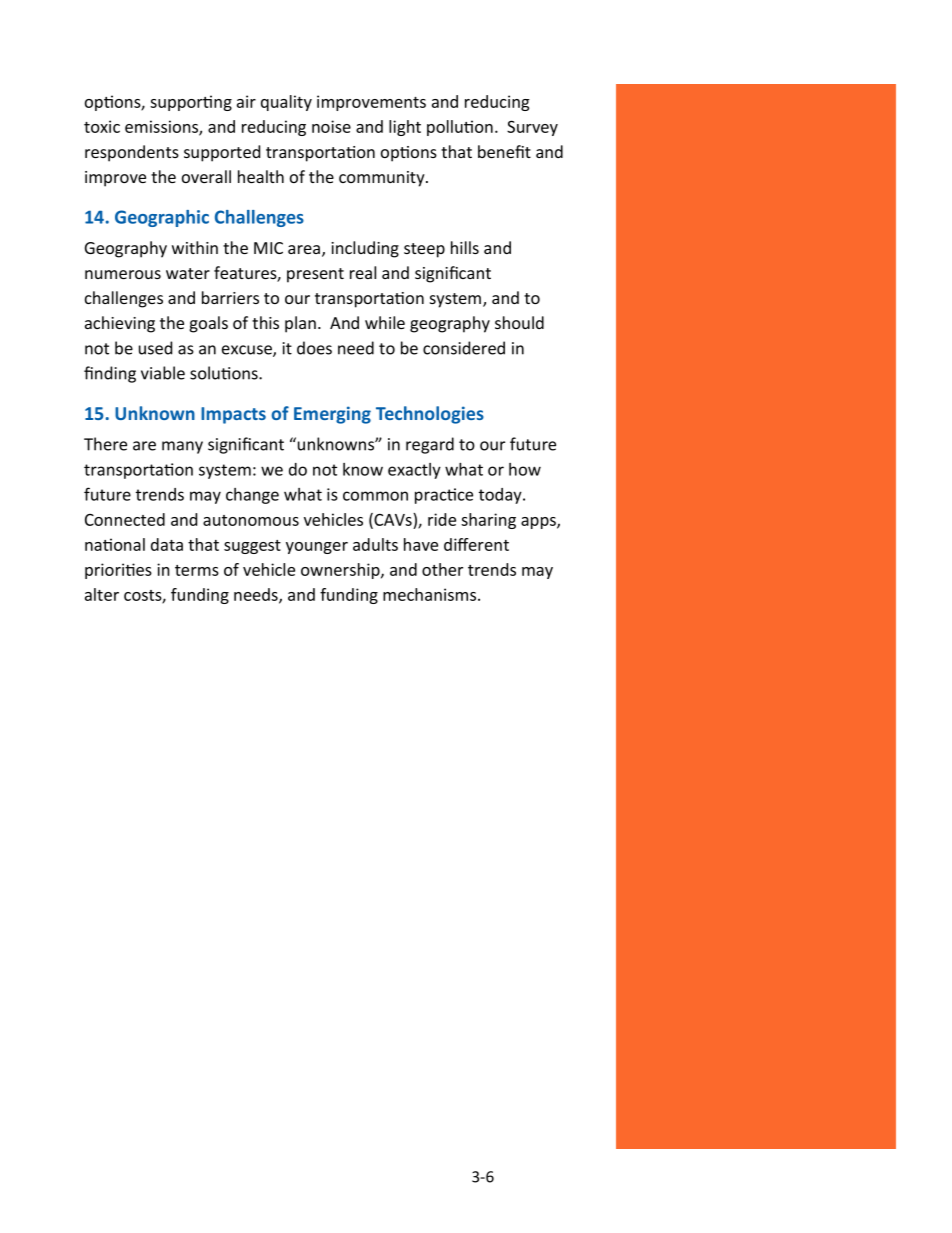  What do you see at coordinates (501, 496) in the document?
I see `today` at bounding box center [501, 496].
